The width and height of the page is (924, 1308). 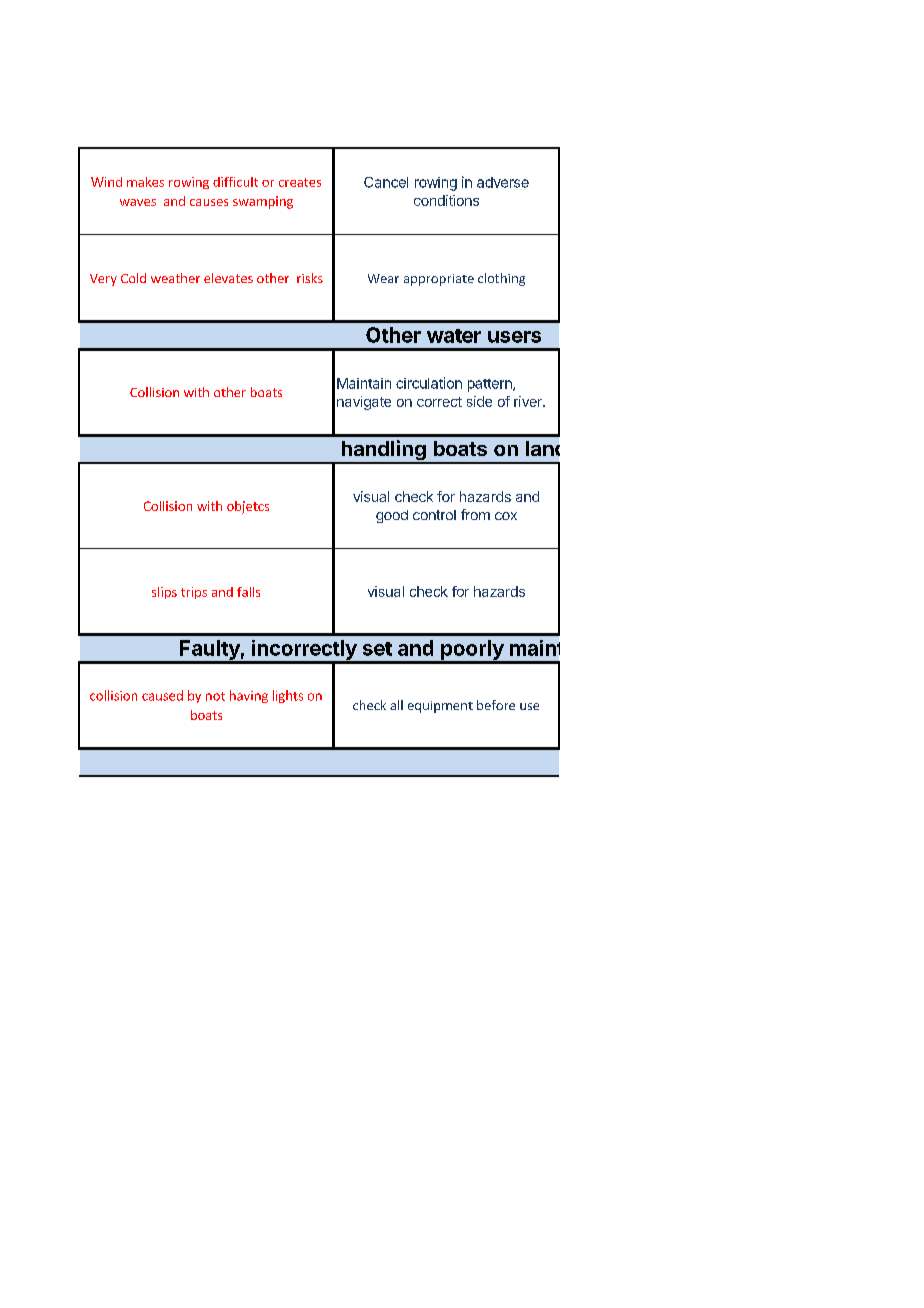 I want to click on lights, so click(x=288, y=696).
